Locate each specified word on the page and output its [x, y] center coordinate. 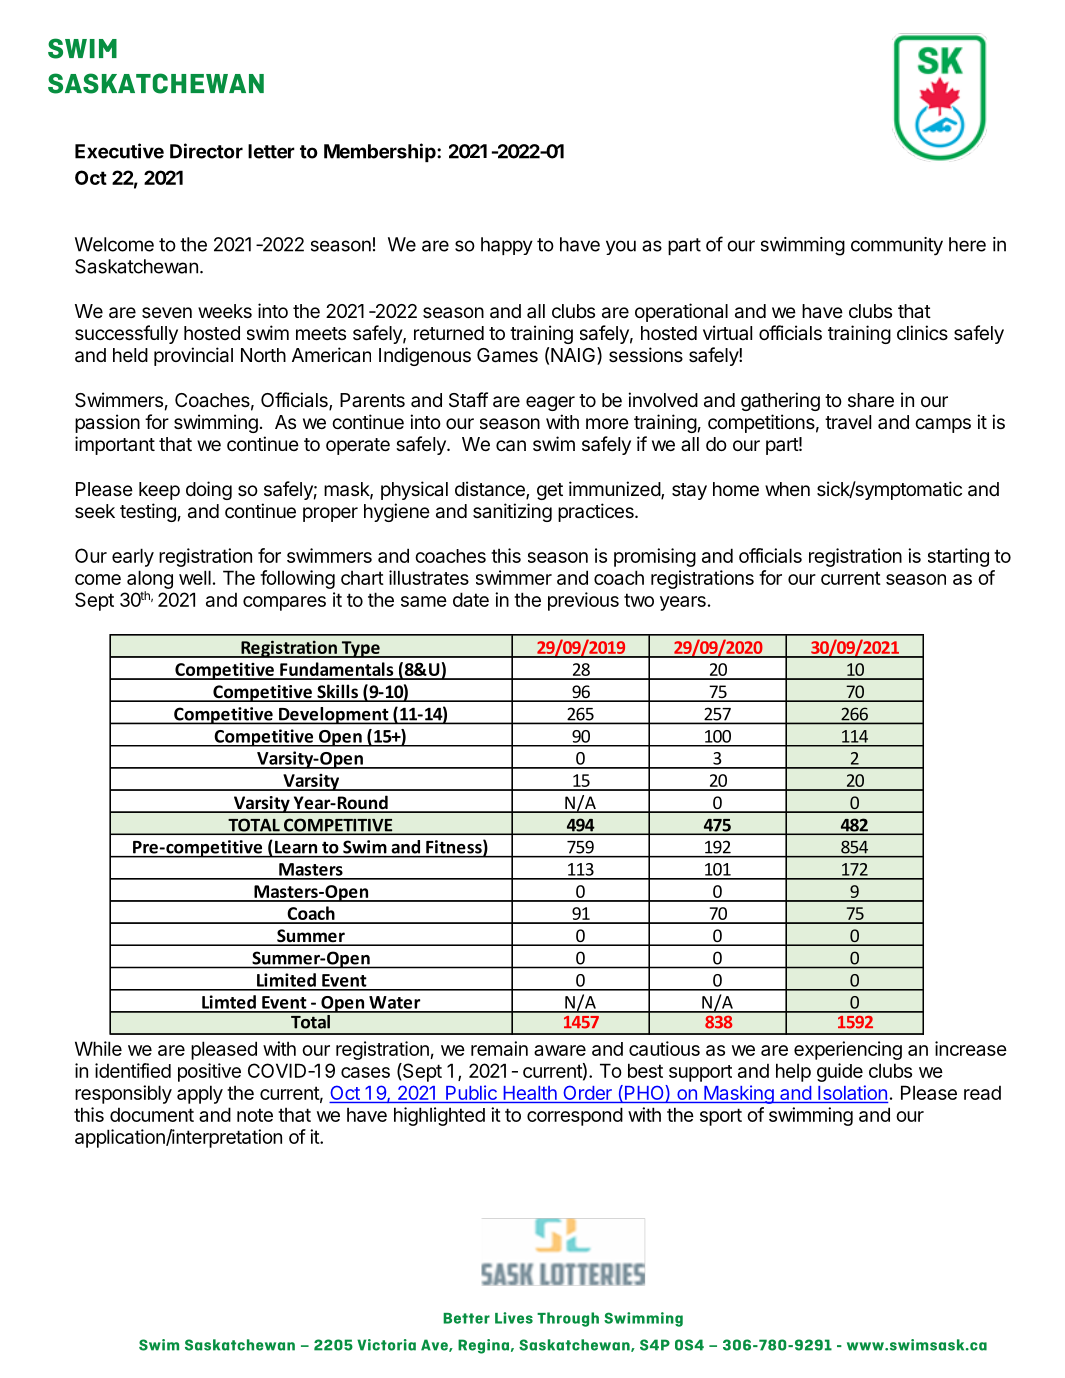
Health [530, 1093]
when [787, 489]
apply [200, 1094]
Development [334, 716]
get [550, 491]
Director [206, 151]
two [639, 600]
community [897, 246]
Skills [337, 692]
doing [209, 490]
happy [507, 246]
